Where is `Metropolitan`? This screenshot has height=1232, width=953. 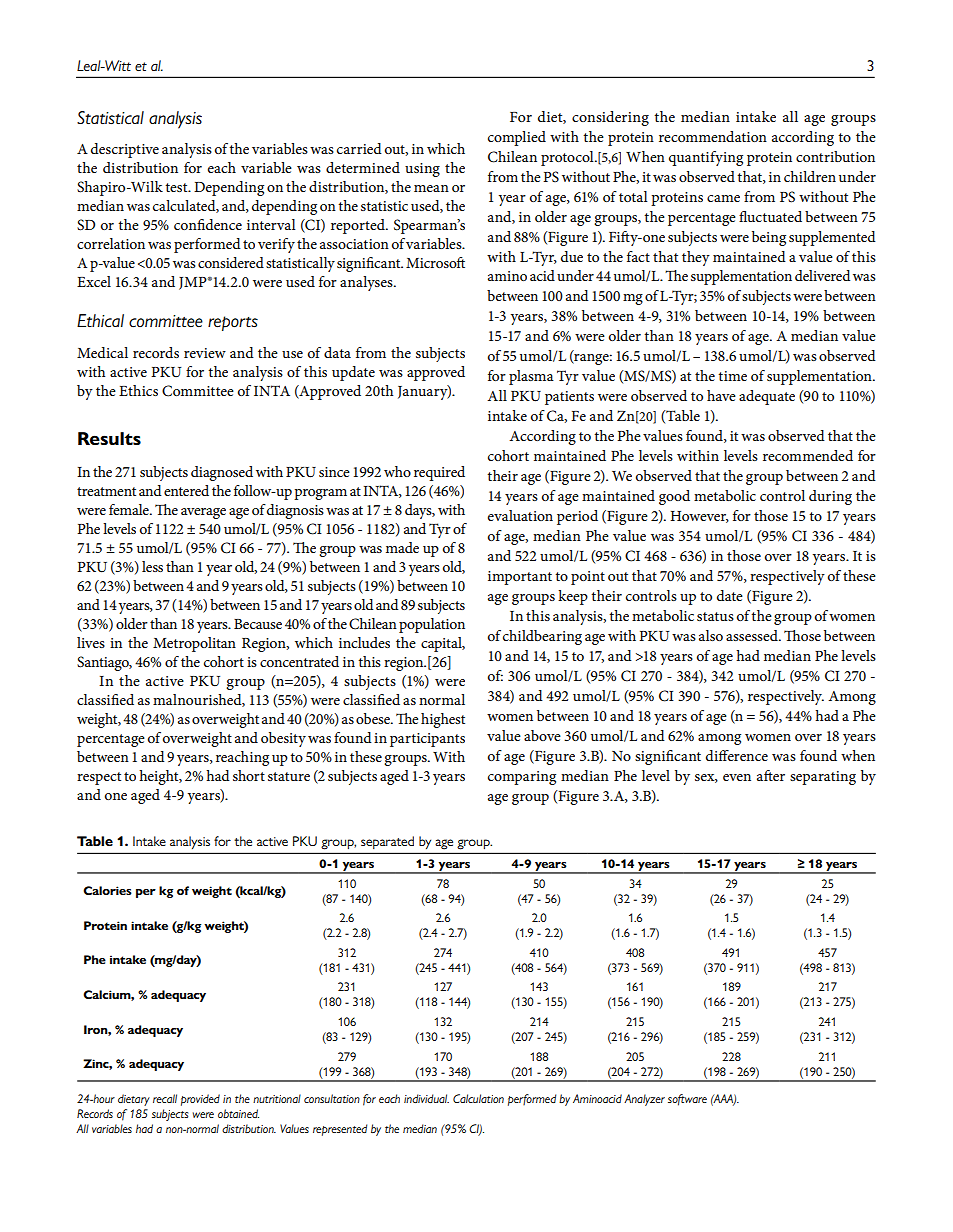 Metropolitan is located at coordinates (194, 644).
